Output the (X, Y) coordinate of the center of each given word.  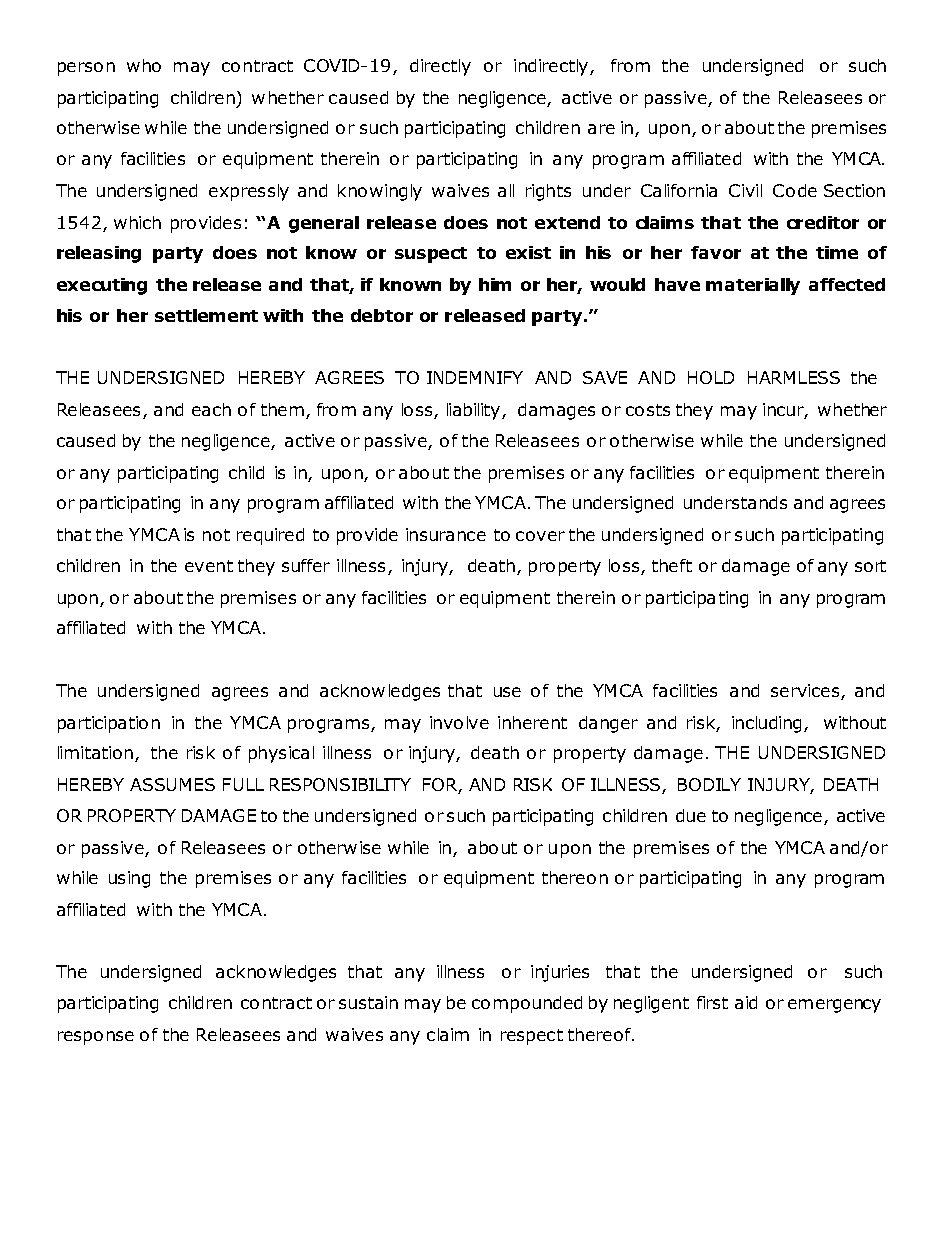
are (601, 129)
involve (459, 722)
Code (795, 190)
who (144, 65)
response (96, 1038)
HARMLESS (794, 377)
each (211, 409)
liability (475, 411)
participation (109, 724)
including (768, 724)
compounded (527, 1004)
